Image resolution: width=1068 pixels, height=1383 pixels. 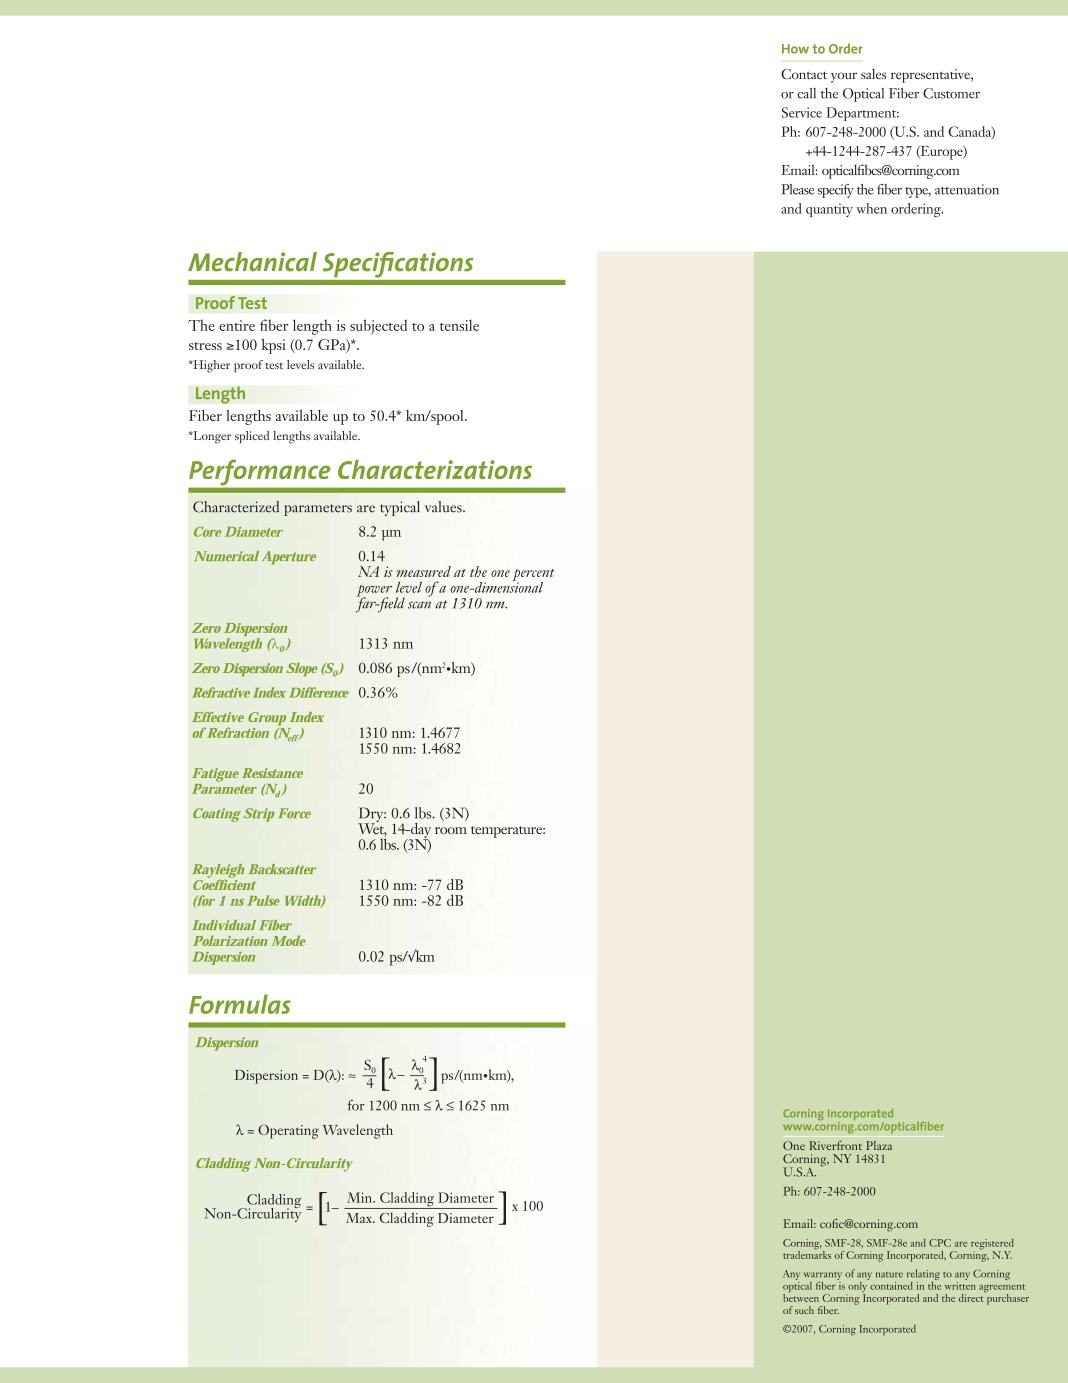 What do you see at coordinates (795, 49) in the screenshot?
I see `How` at bounding box center [795, 49].
